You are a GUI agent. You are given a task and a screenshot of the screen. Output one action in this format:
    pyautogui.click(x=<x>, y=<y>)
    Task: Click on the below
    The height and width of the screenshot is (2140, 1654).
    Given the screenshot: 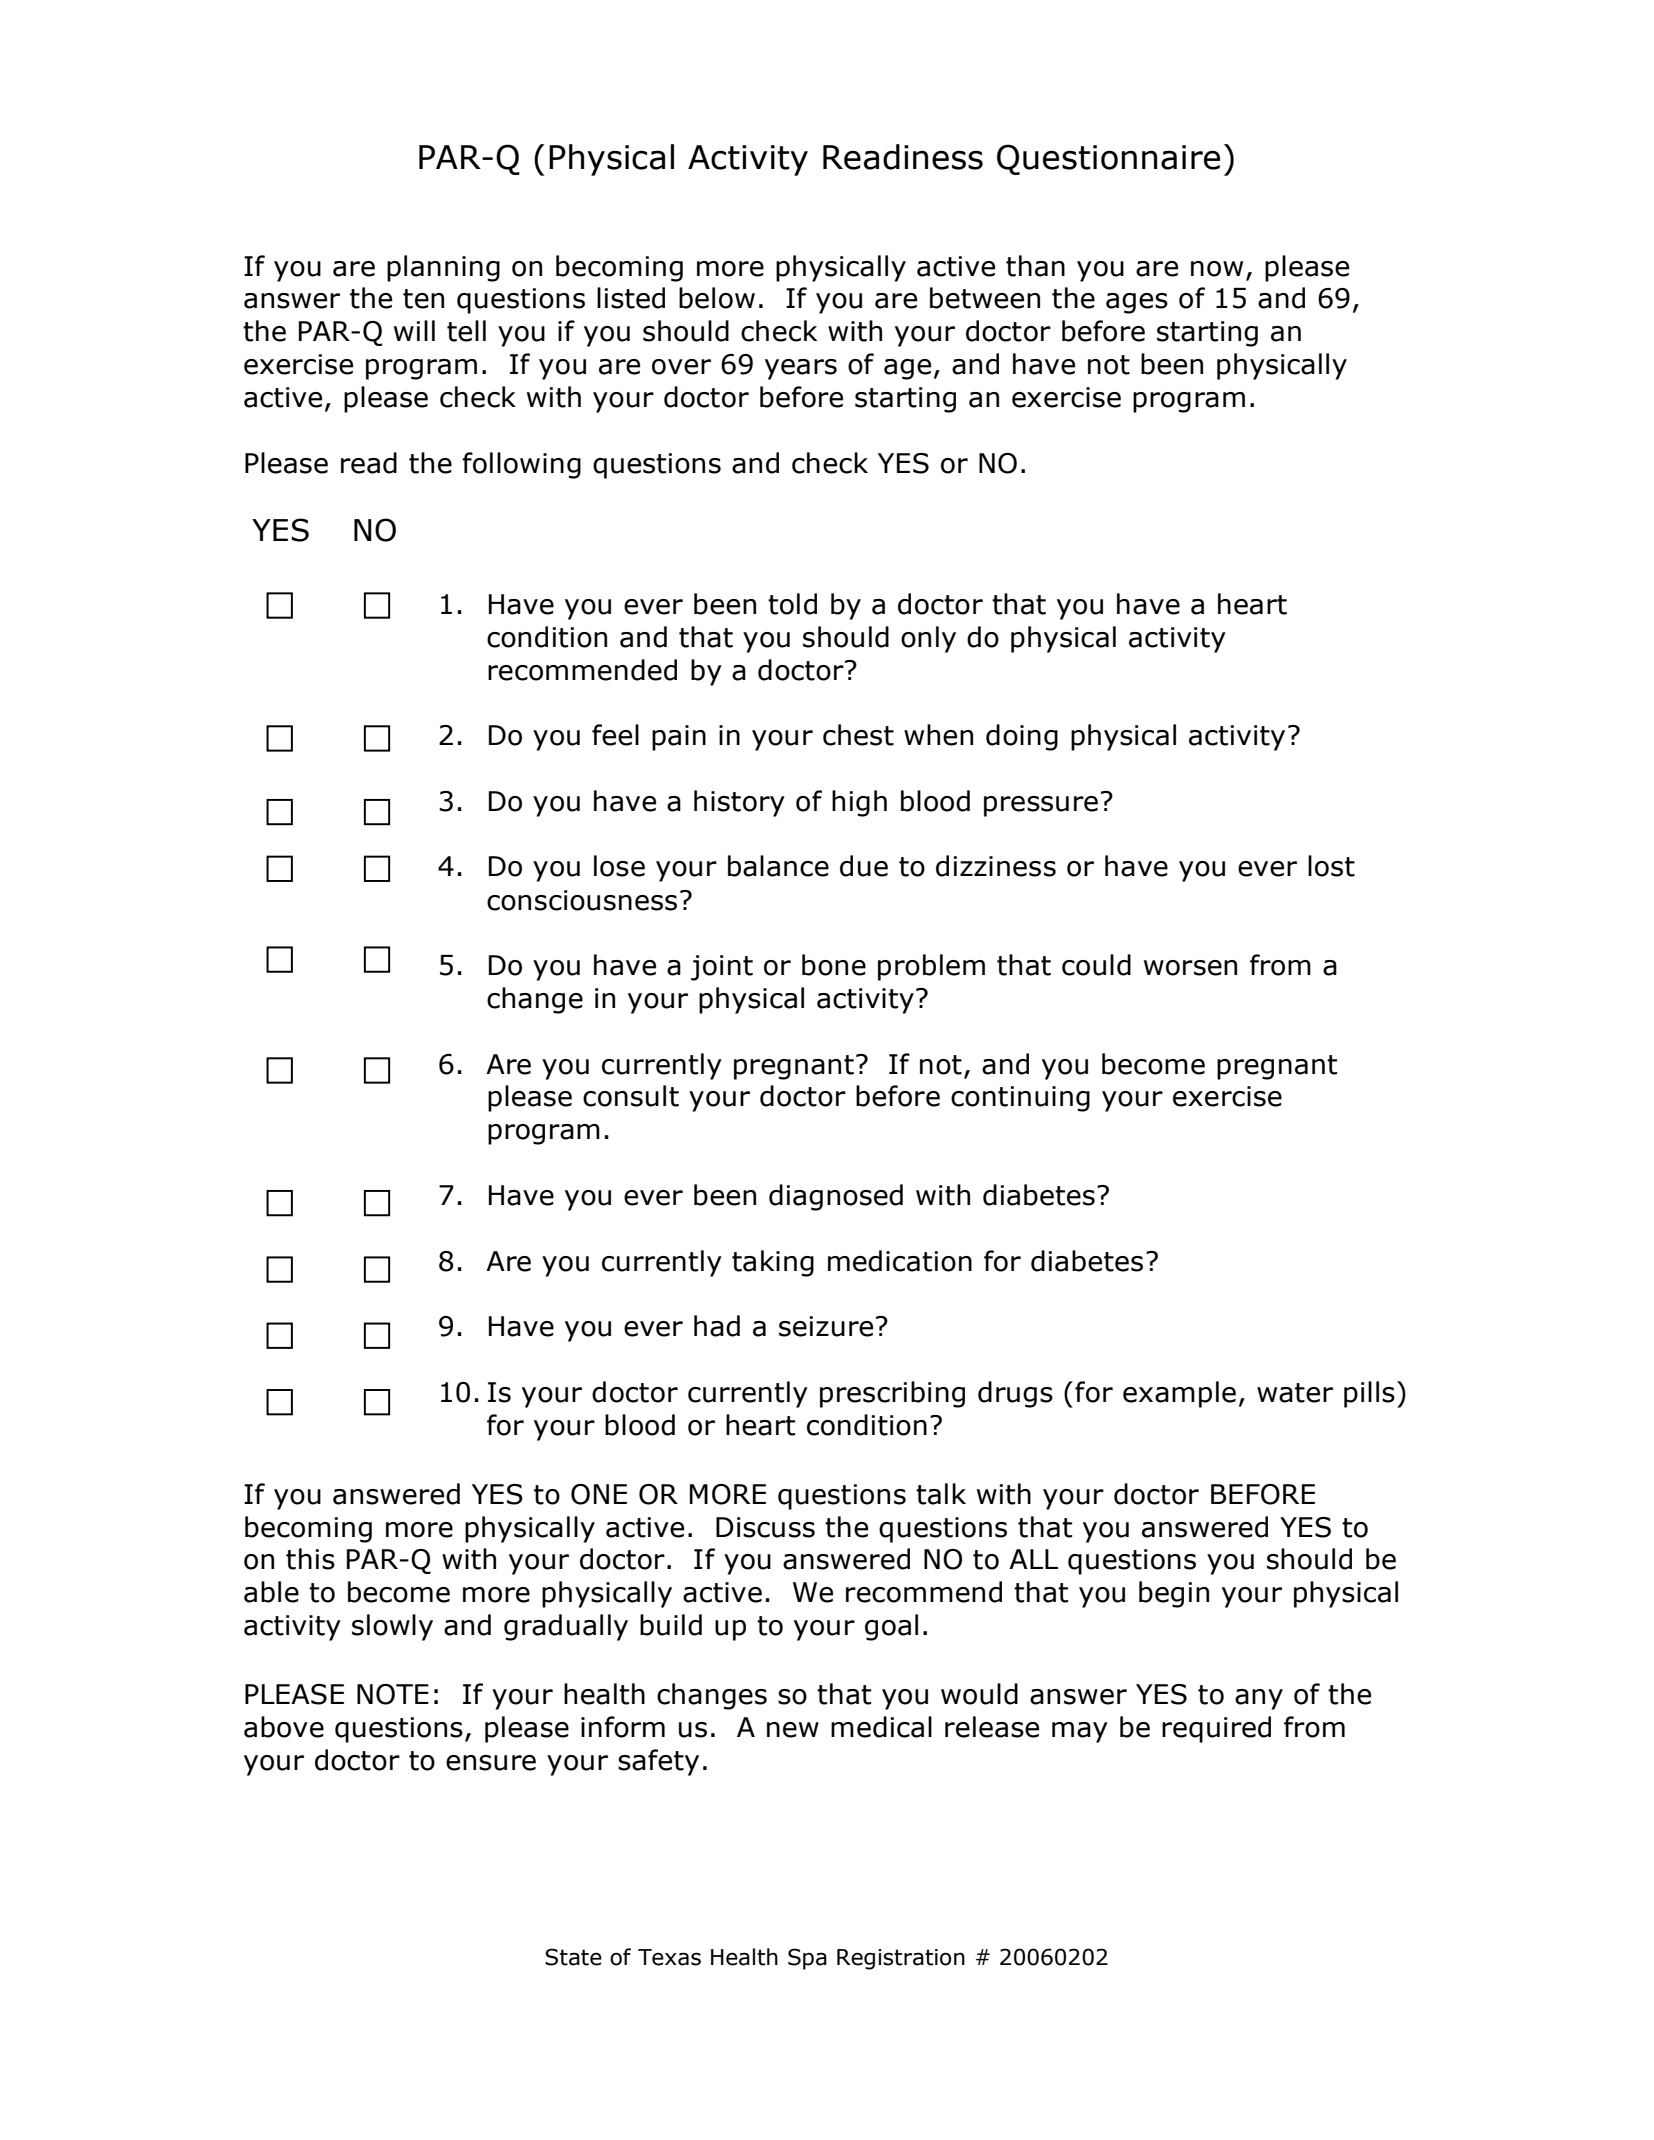 What is the action you would take?
    pyautogui.click(x=717, y=298)
